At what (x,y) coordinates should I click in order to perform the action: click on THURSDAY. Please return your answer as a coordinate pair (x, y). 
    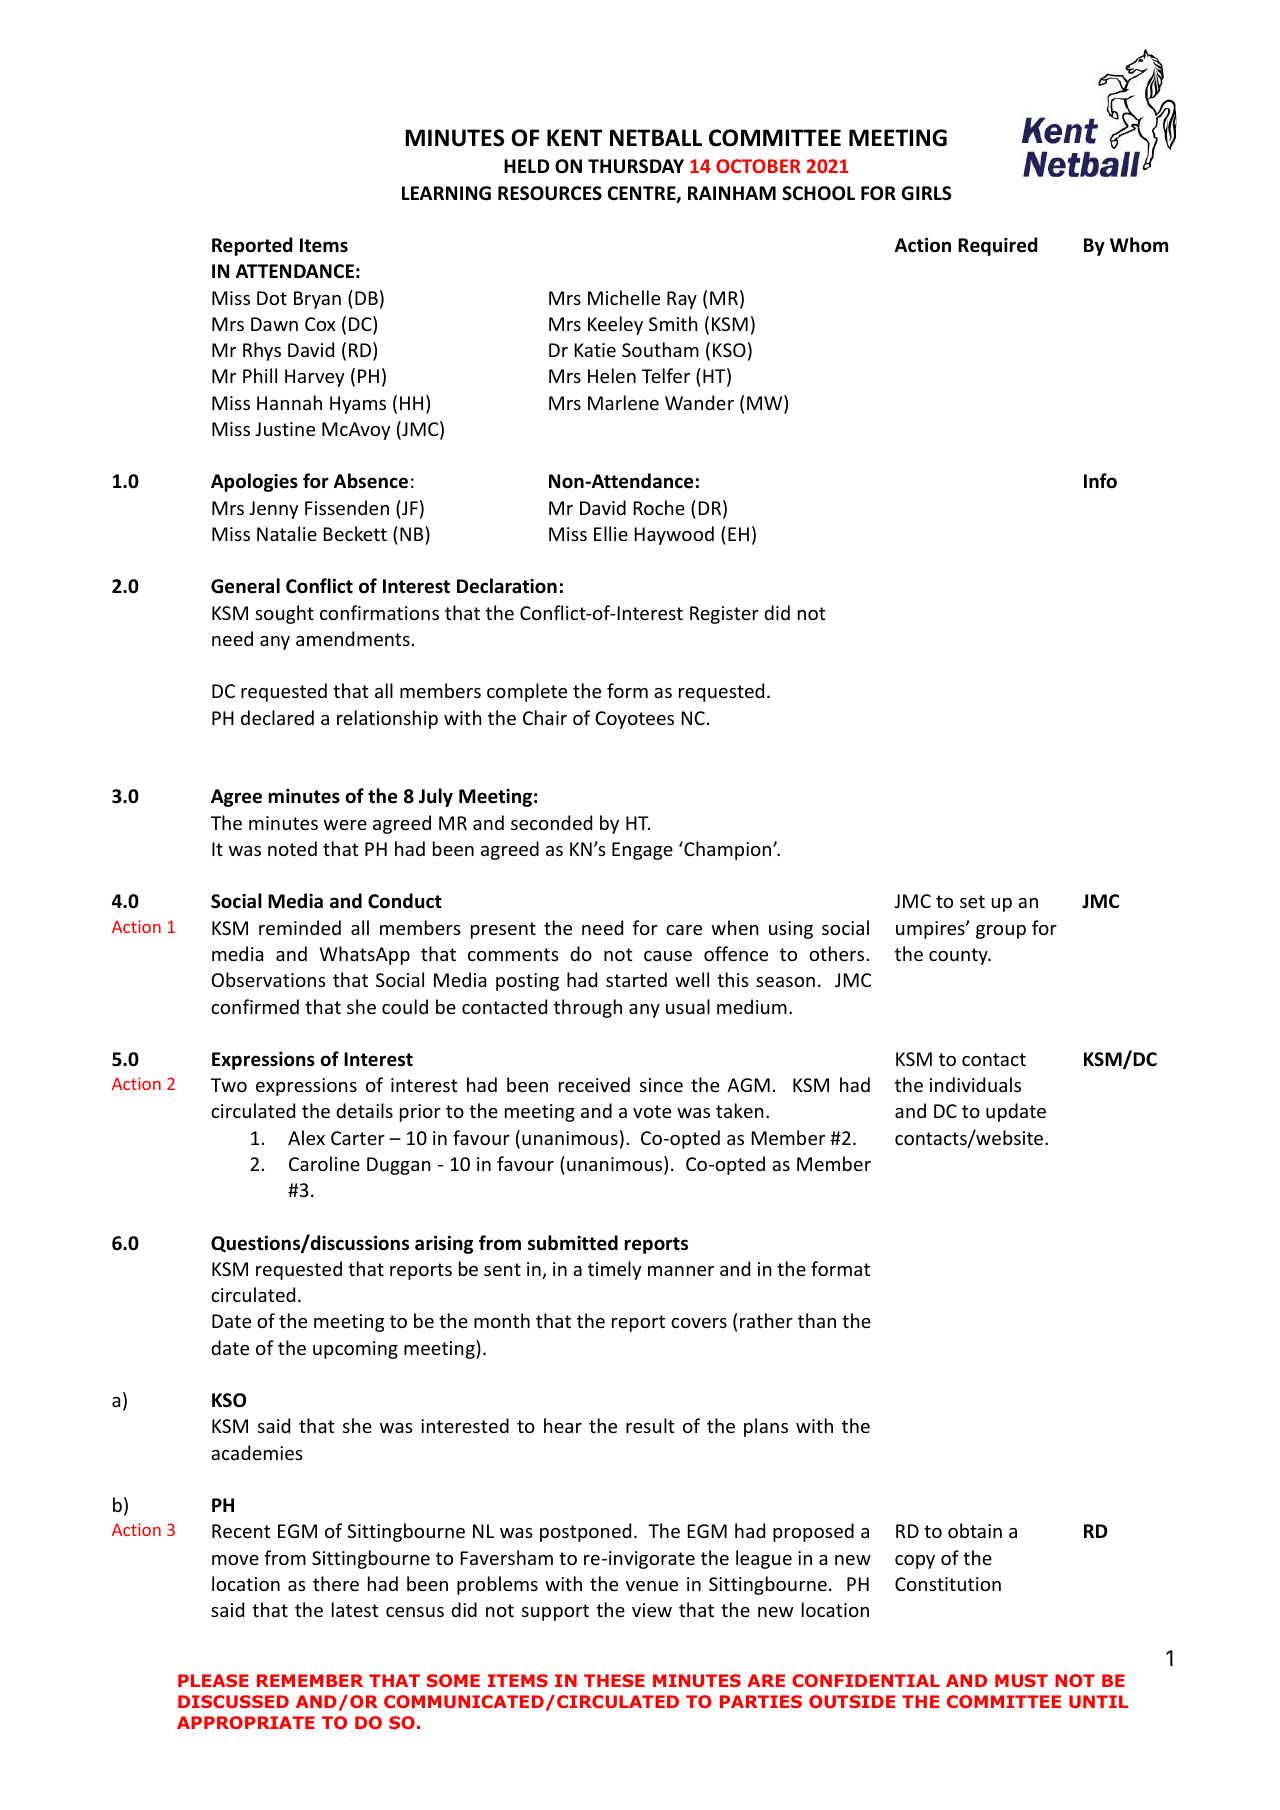
    Looking at the image, I should click on (636, 166).
